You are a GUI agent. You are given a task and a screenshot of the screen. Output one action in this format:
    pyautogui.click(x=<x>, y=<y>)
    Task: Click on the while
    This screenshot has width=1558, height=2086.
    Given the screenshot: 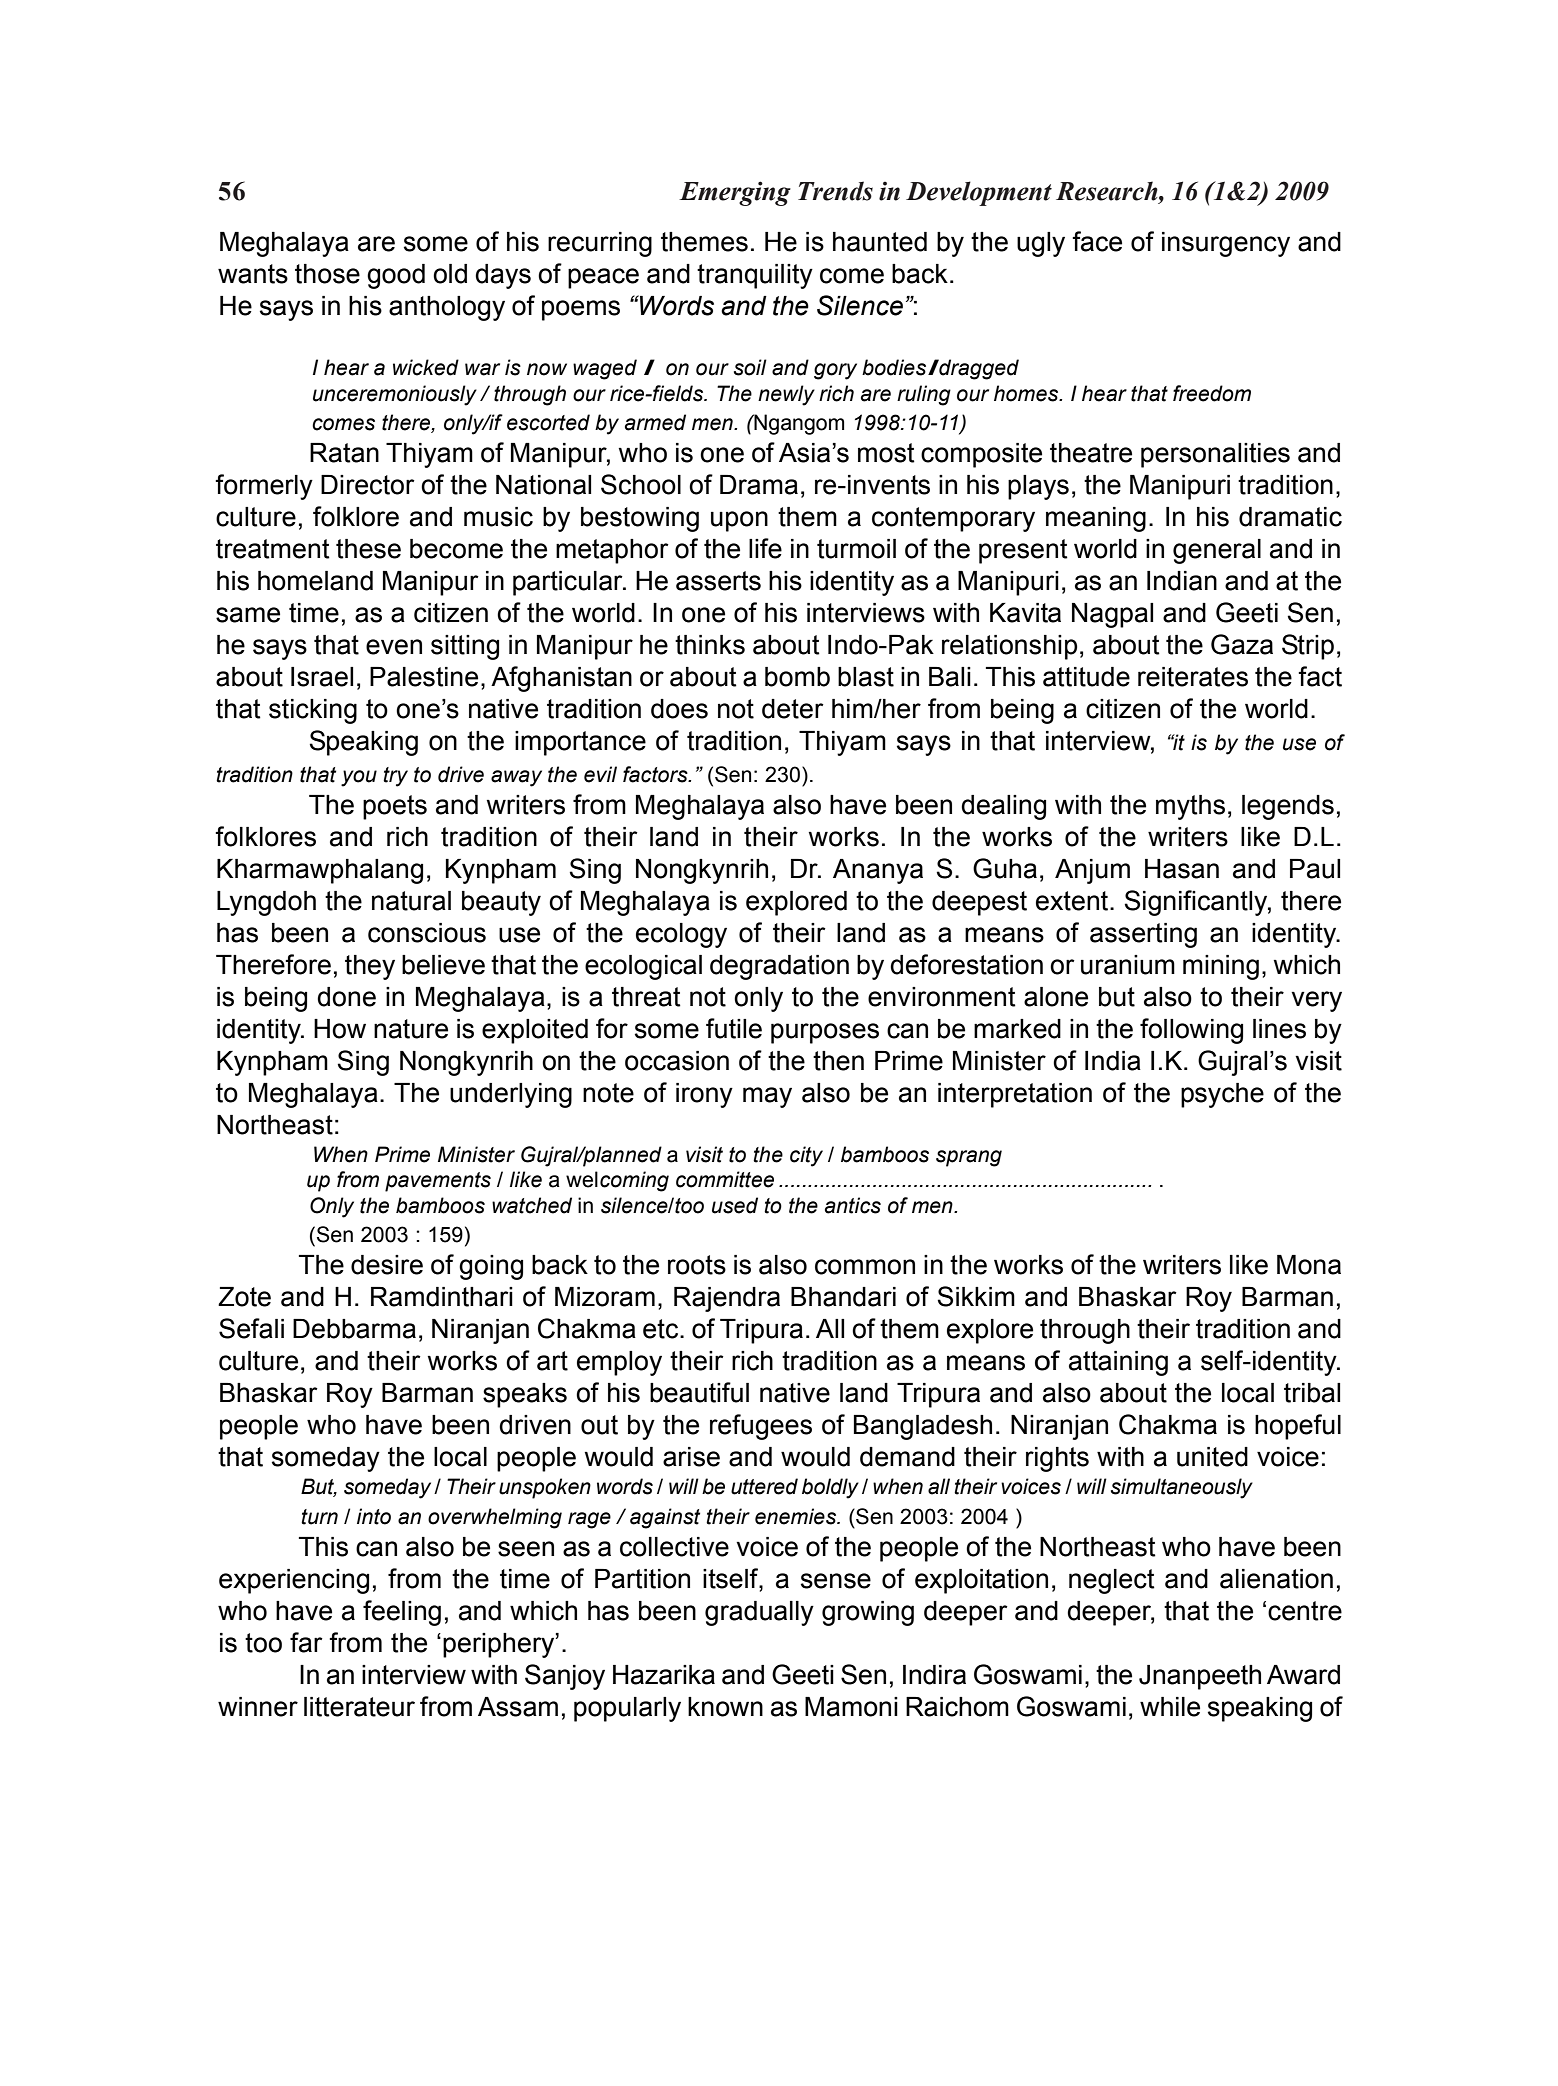 What is the action you would take?
    pyautogui.click(x=1170, y=1707)
